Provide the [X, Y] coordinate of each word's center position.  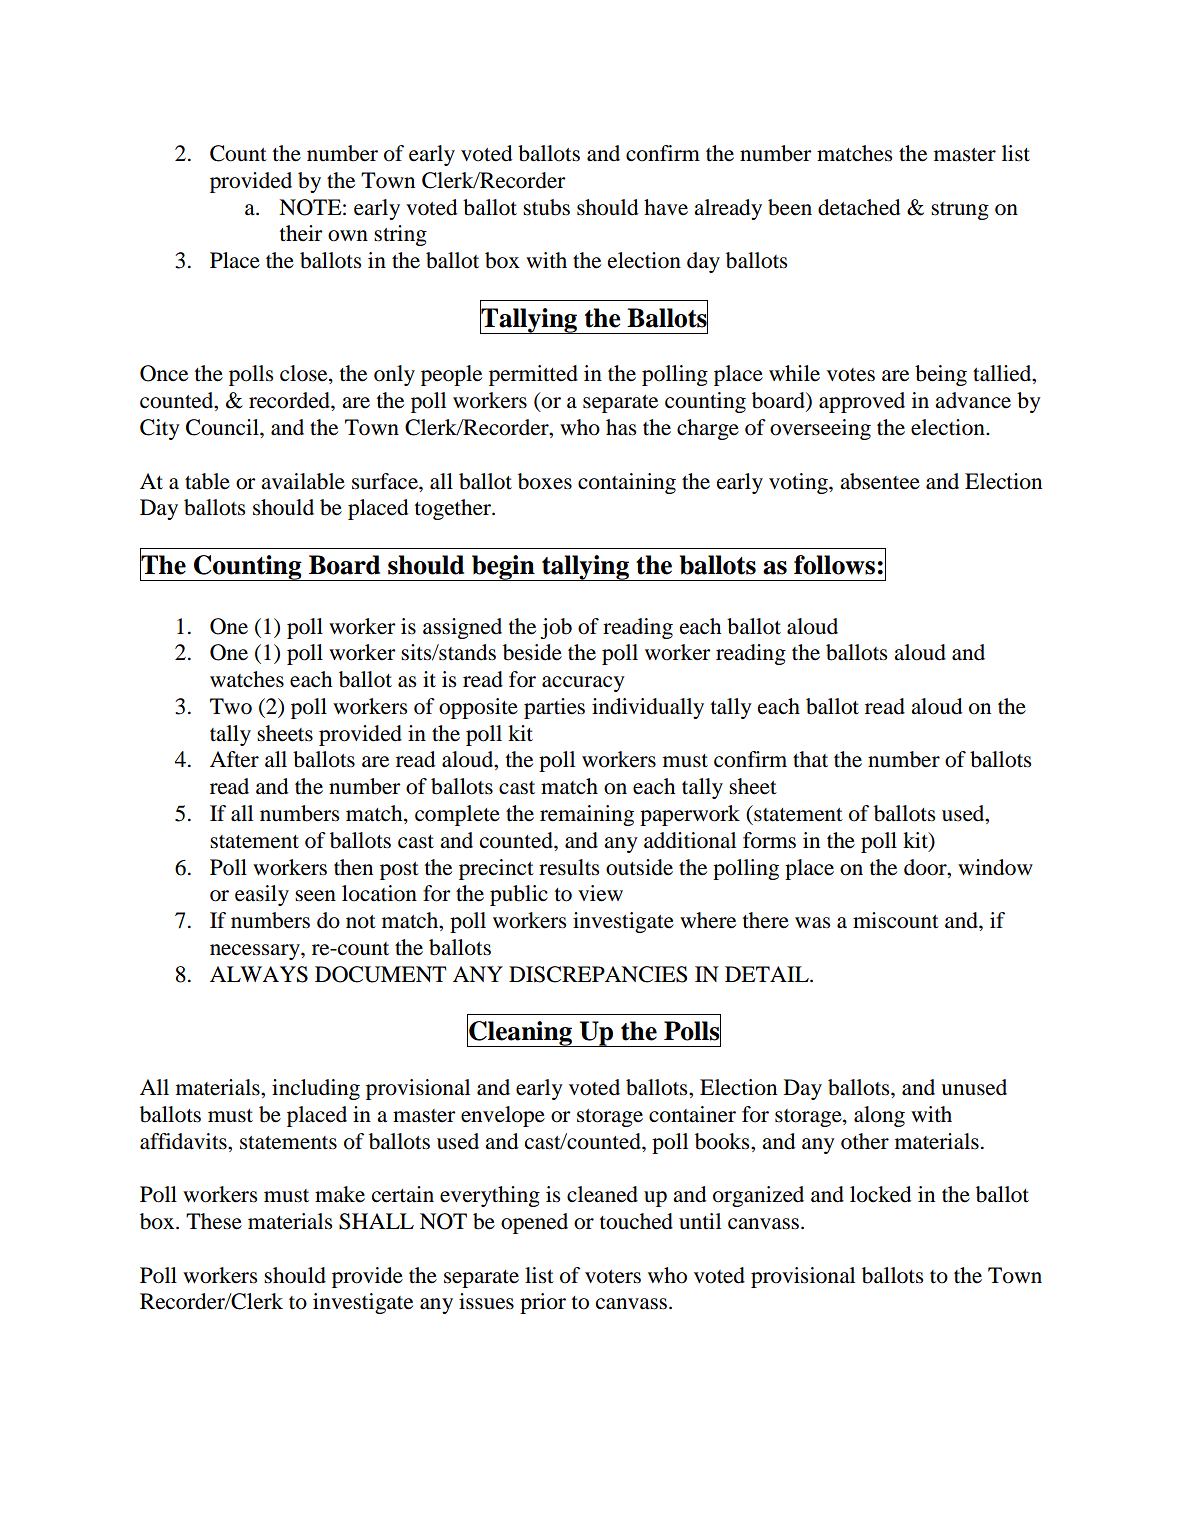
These [214, 1221]
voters [613, 1277]
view [600, 893]
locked [880, 1194]
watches [247, 679]
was [812, 923]
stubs [546, 207]
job [556, 628]
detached [859, 207]
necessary [256, 952]
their [301, 233]
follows [834, 565]
